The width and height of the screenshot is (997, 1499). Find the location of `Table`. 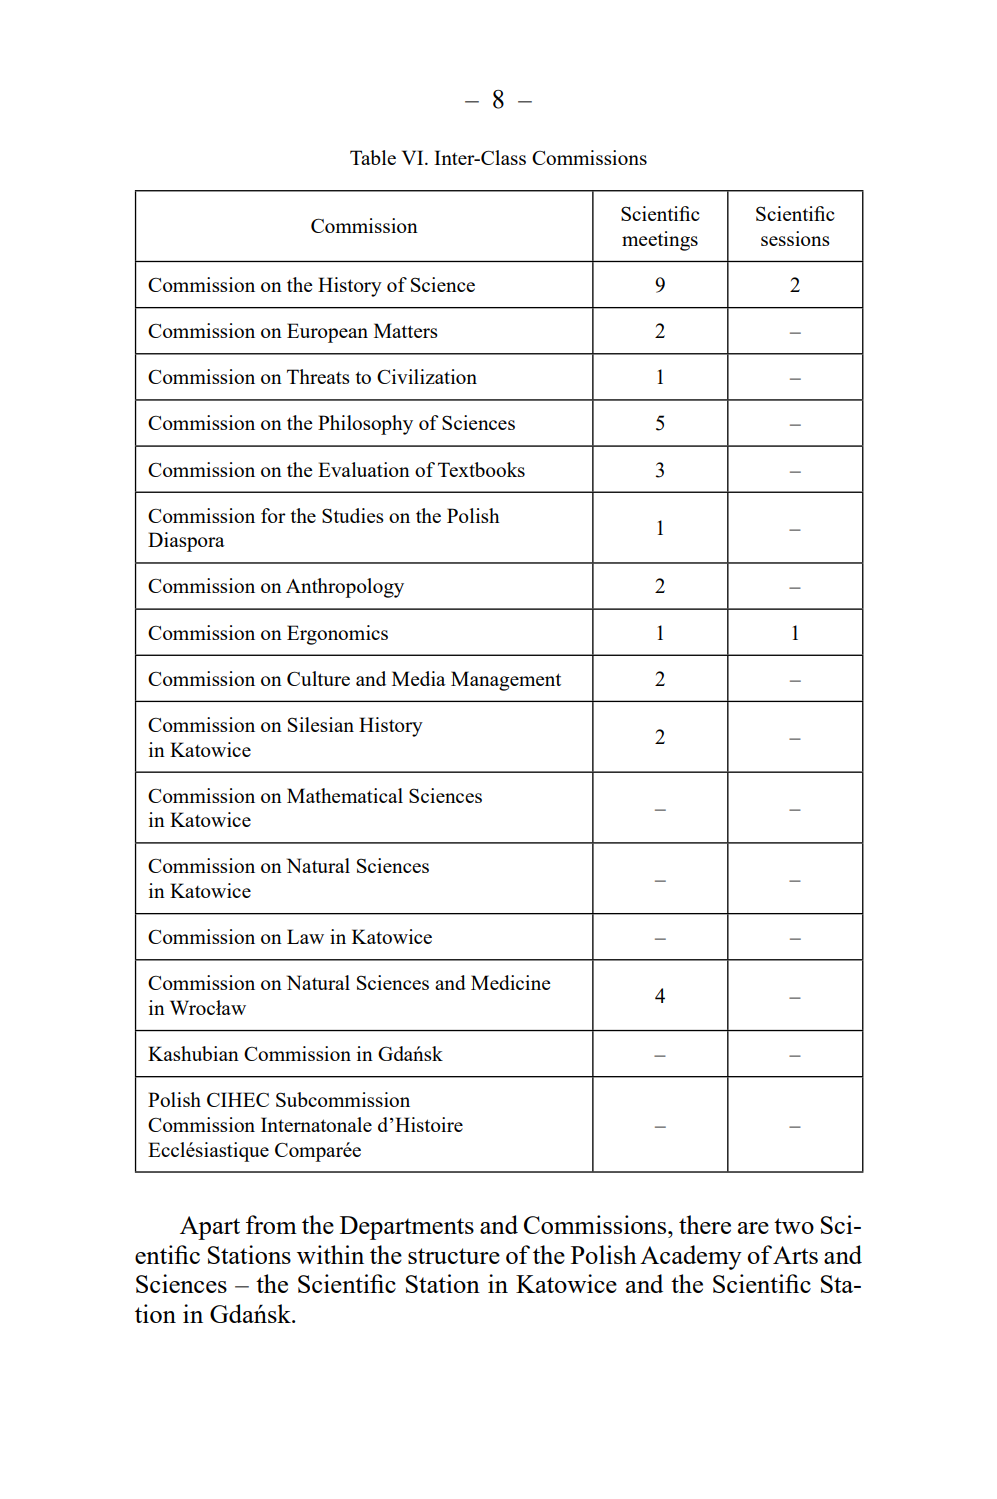

Table is located at coordinates (373, 157).
